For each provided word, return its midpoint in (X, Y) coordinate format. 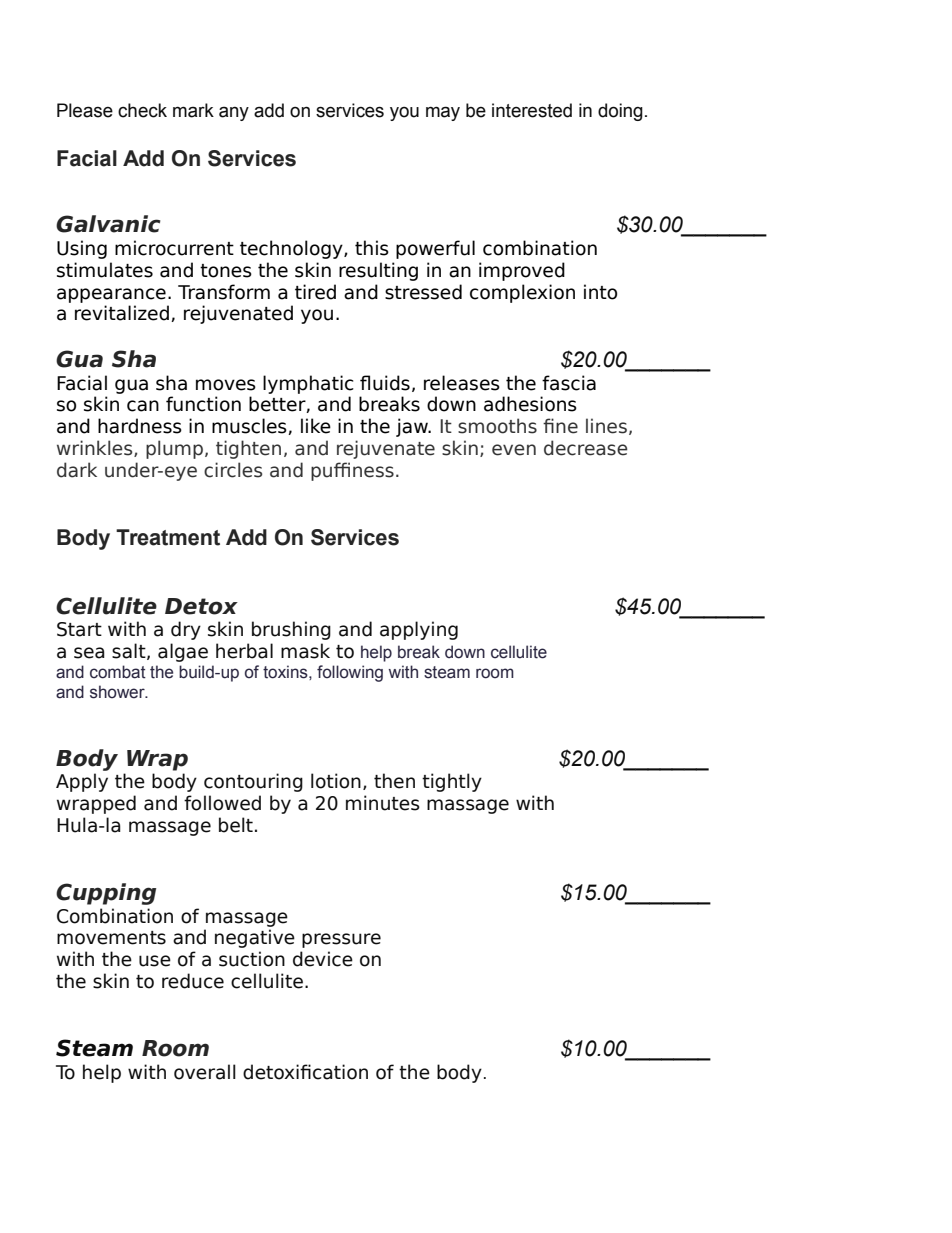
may (443, 113)
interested (532, 110)
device (323, 959)
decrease (586, 448)
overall (205, 1072)
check (142, 110)
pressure (341, 940)
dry (186, 630)
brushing (291, 630)
